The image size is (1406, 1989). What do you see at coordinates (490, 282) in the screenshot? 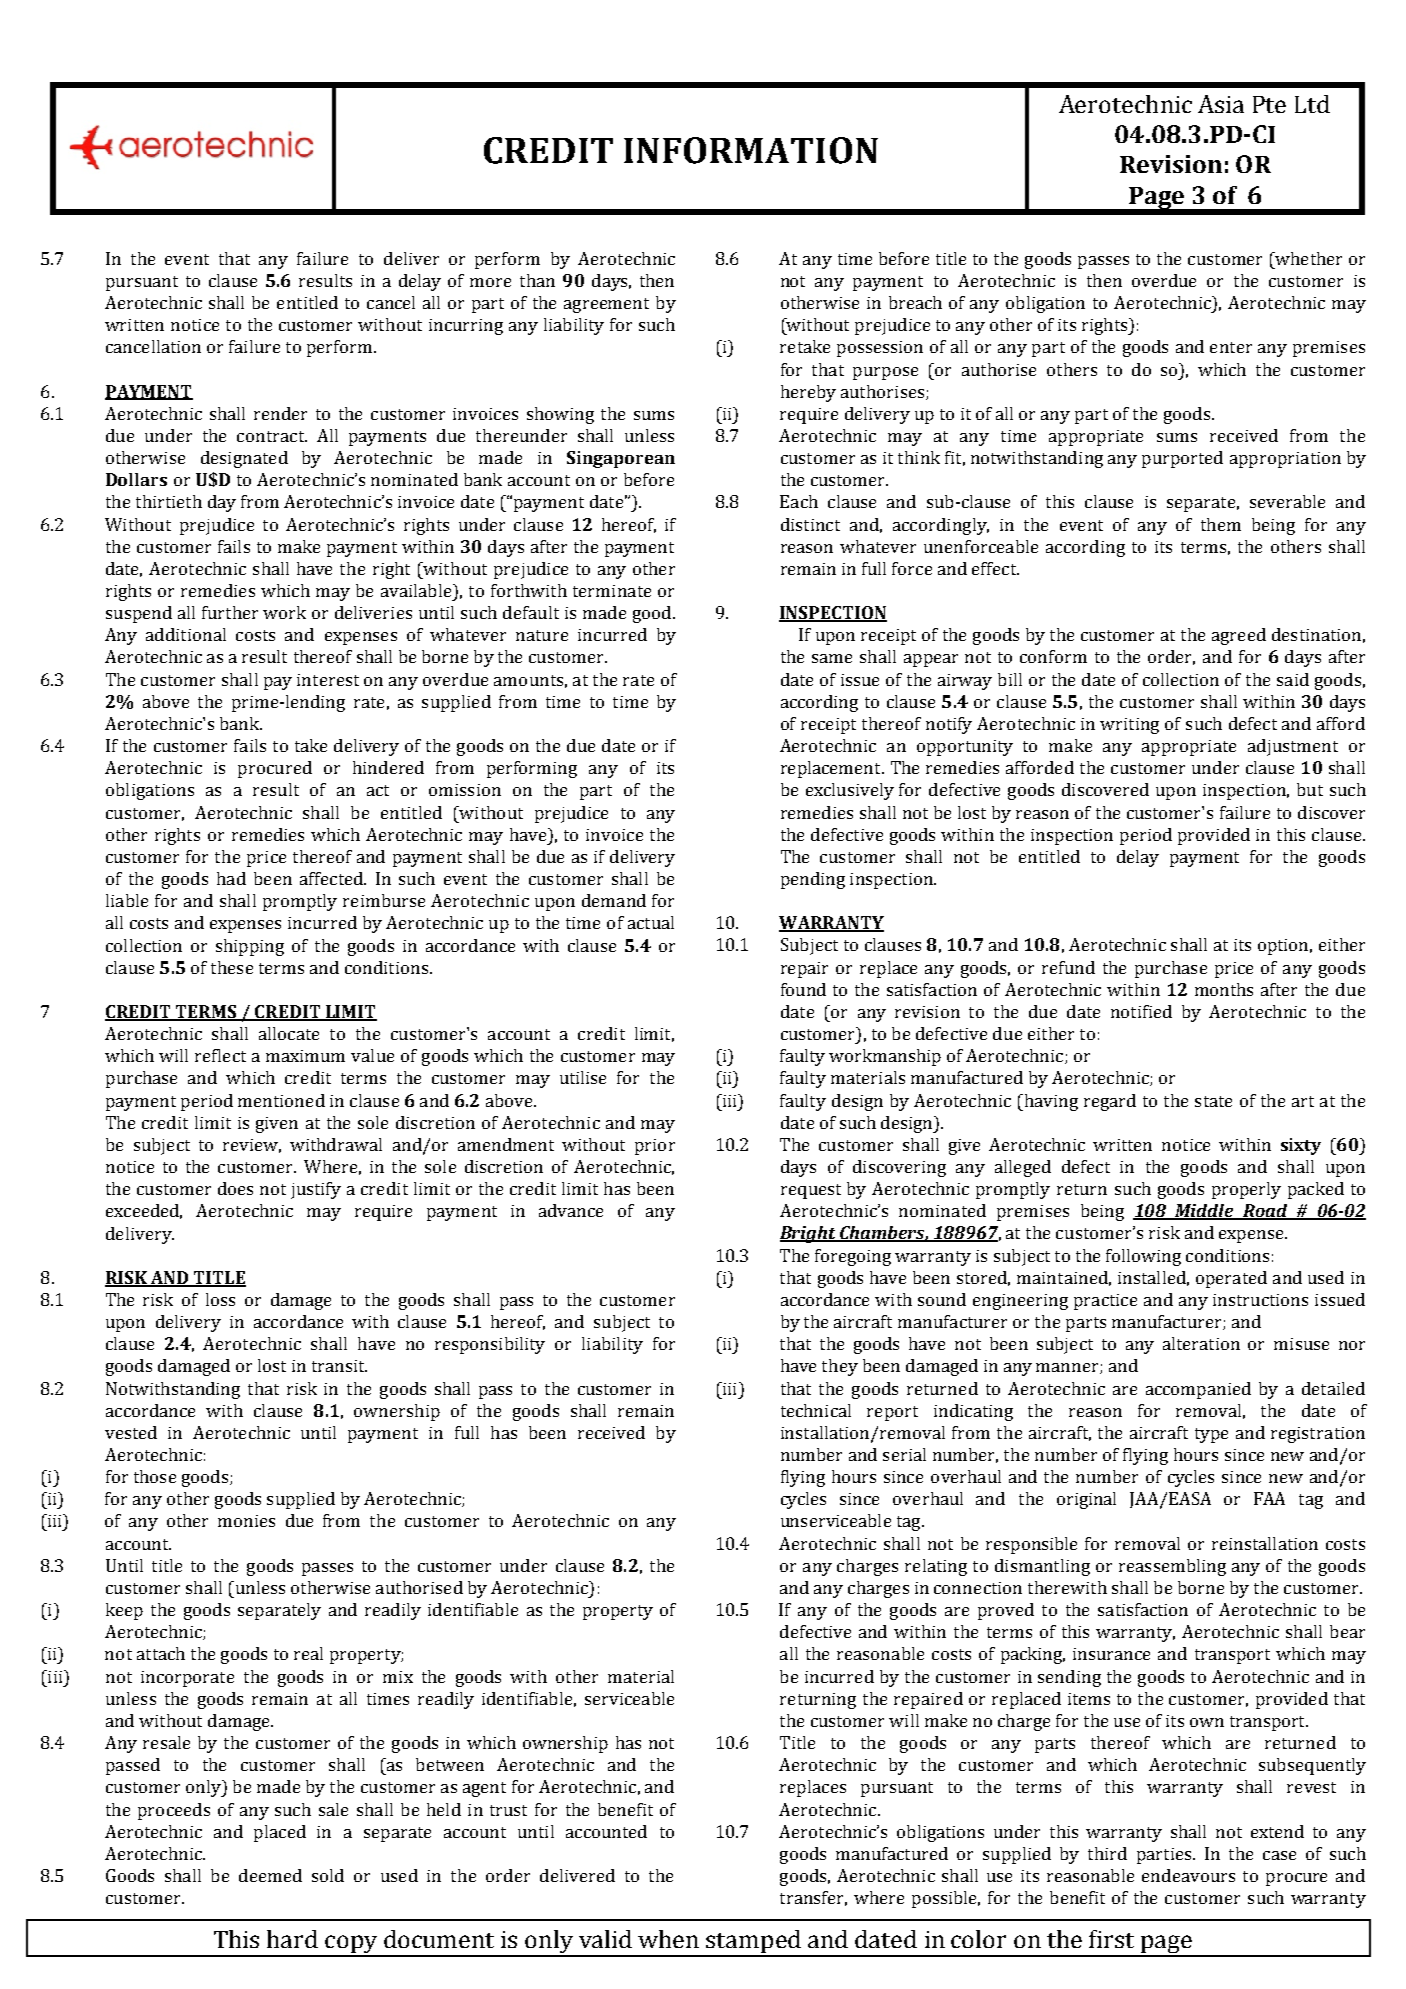
I see `more` at bounding box center [490, 282].
